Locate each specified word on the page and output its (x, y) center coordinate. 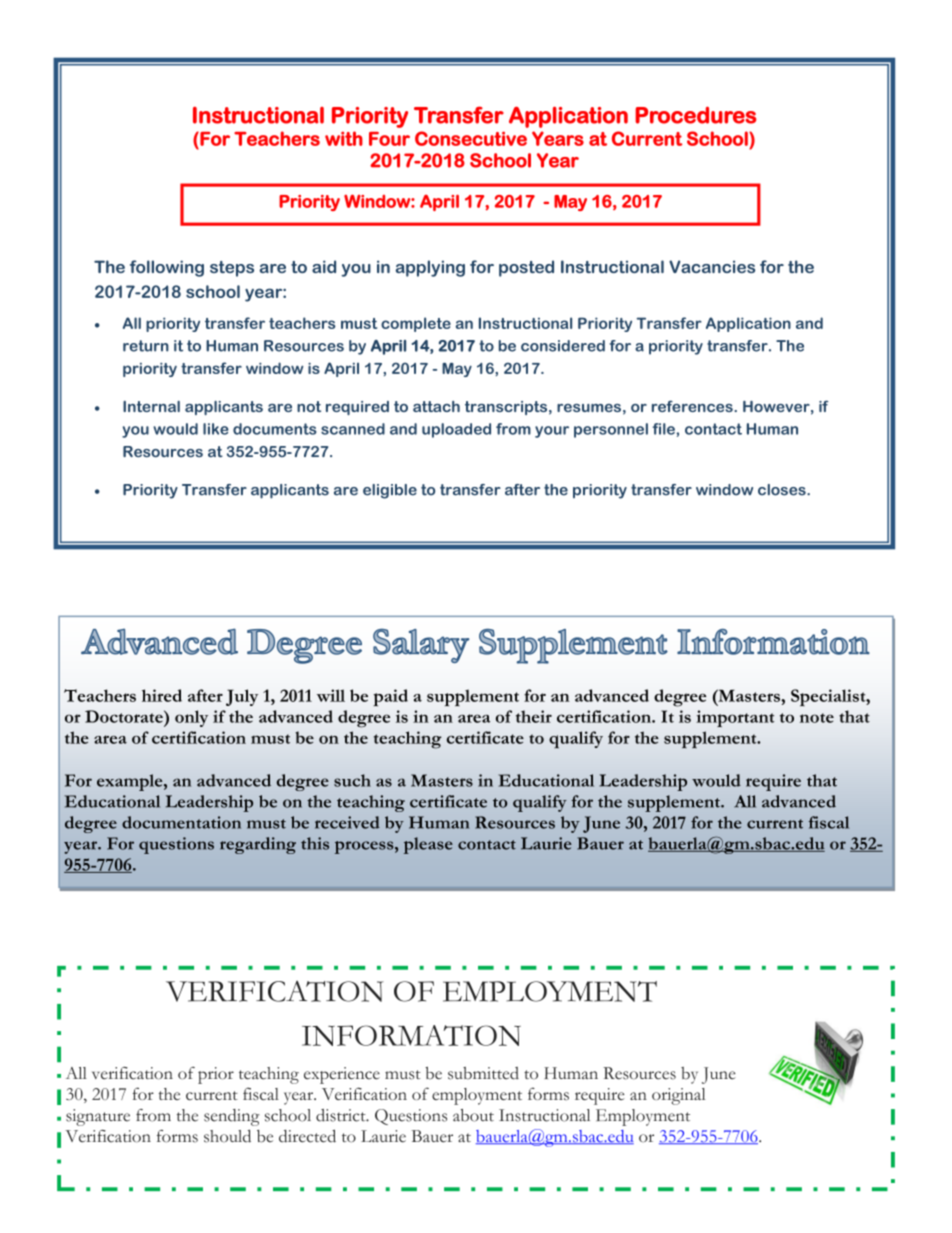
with (344, 138)
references (693, 406)
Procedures (696, 115)
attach (436, 406)
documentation (181, 822)
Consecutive (471, 138)
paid (390, 698)
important (735, 718)
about (473, 1115)
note (817, 718)
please (428, 845)
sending (232, 1117)
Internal (151, 406)
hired (162, 695)
